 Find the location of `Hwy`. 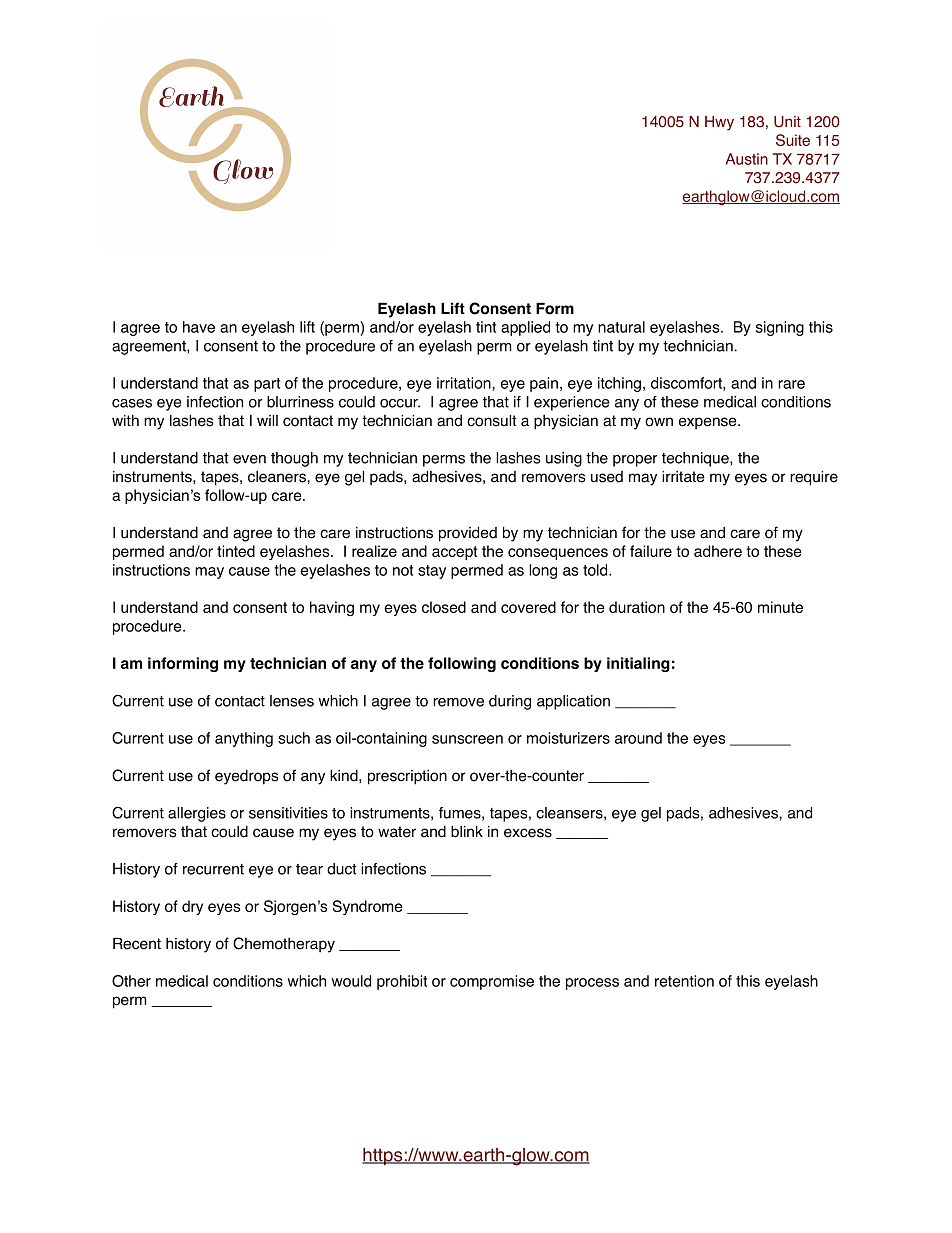

Hwy is located at coordinates (719, 123).
